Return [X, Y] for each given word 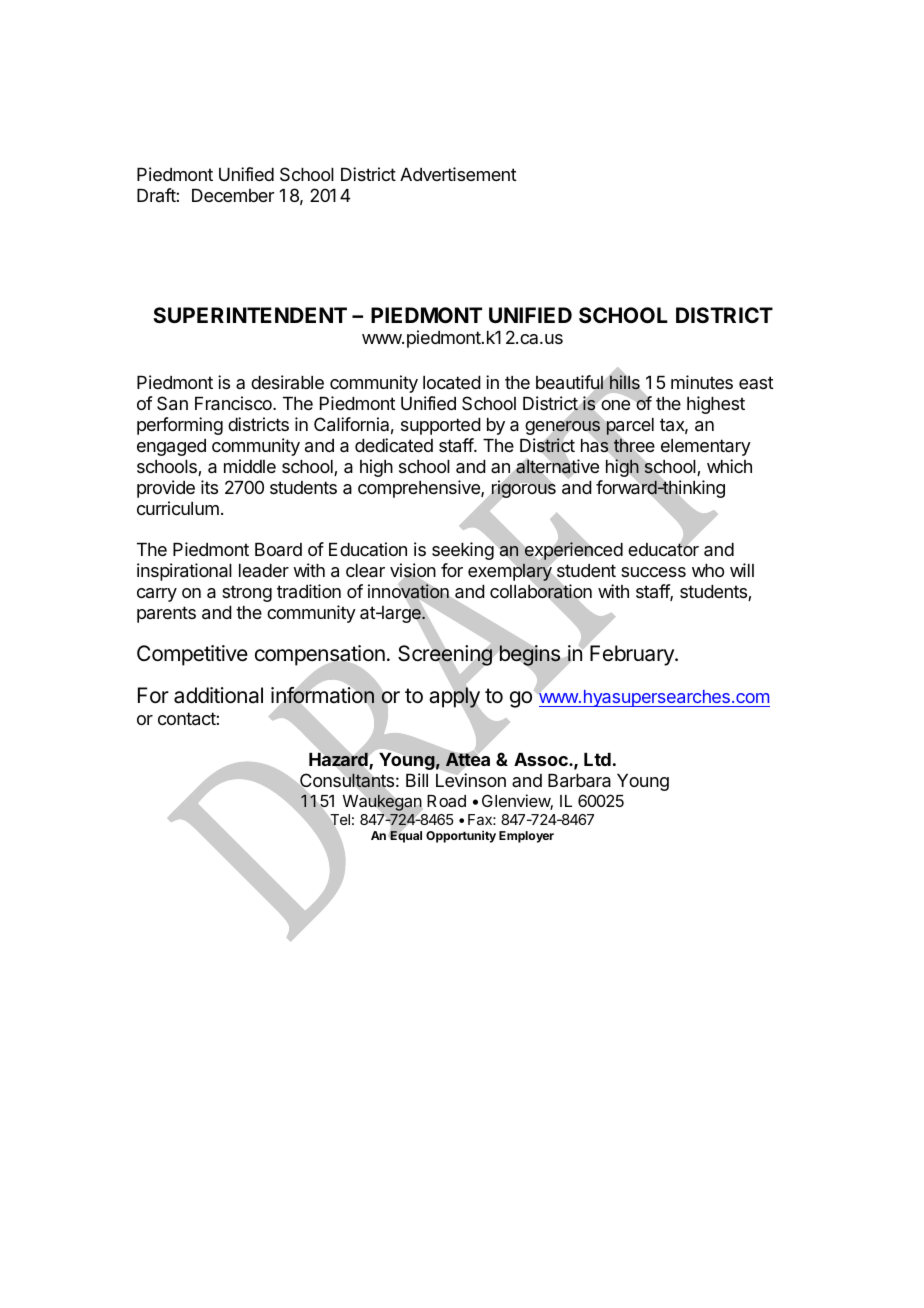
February [633, 655]
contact [187, 719]
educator [663, 548]
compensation [320, 656]
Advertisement [458, 174]
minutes [702, 382]
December [233, 195]
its [209, 487]
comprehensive [420, 489]
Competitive [192, 655]
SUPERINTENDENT [250, 315]
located [452, 383]
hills [625, 382]
